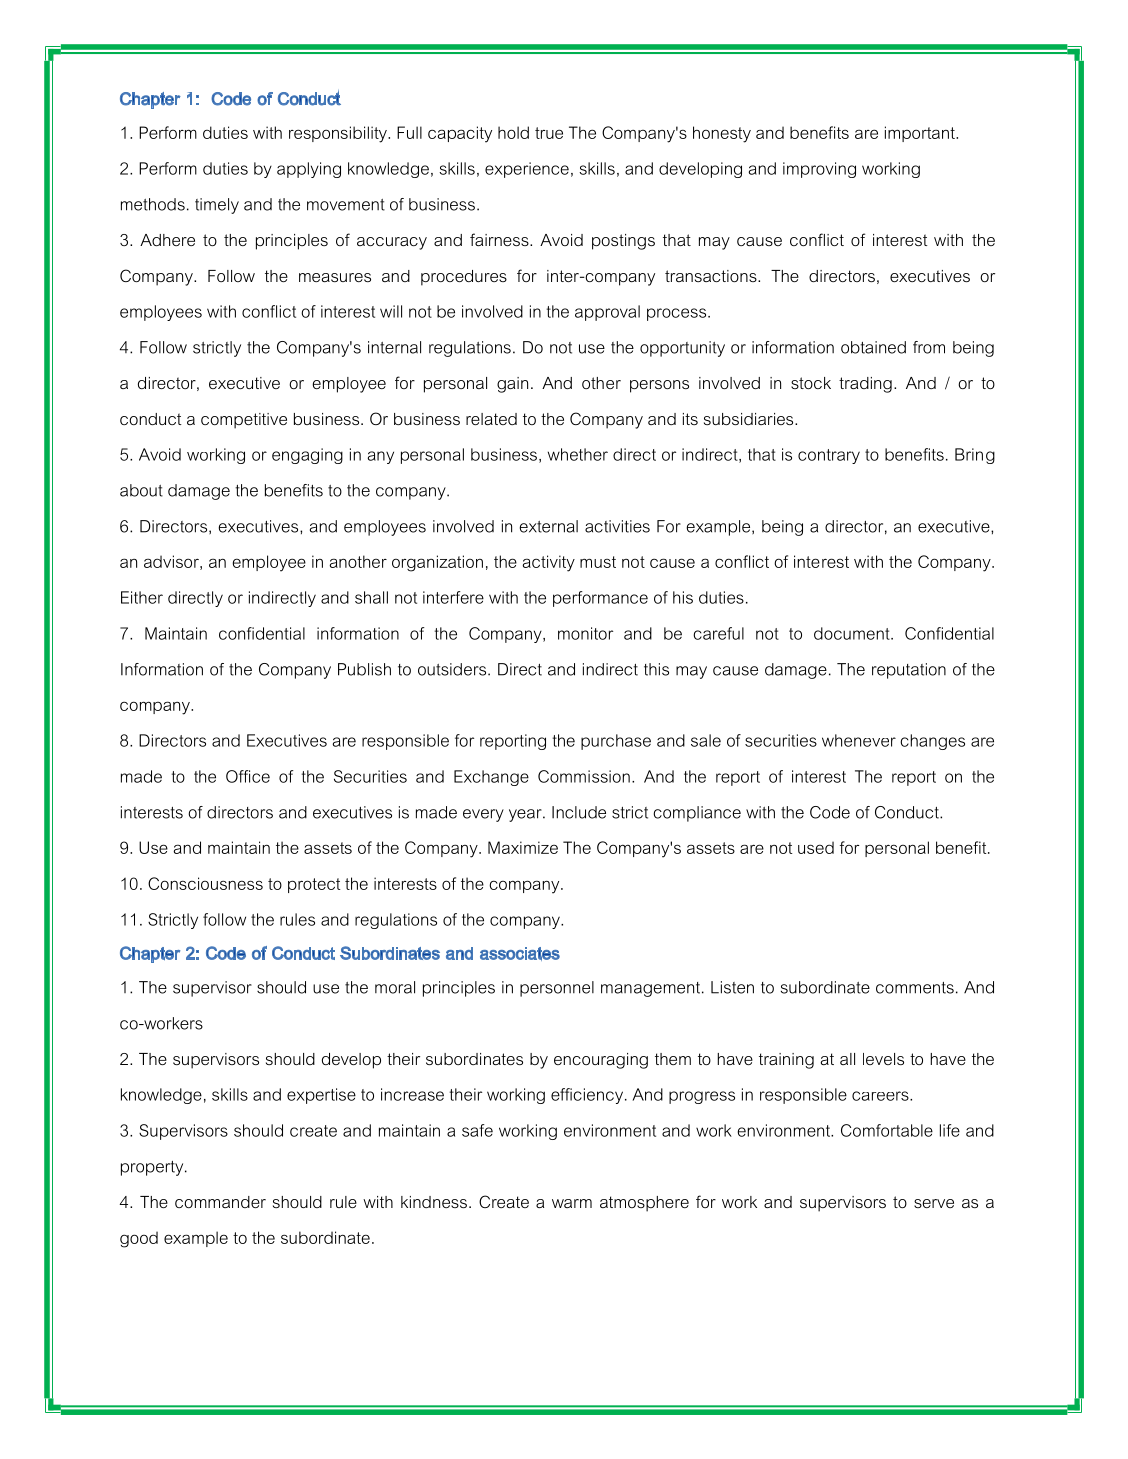 The image size is (1128, 1459). Describe the element at coordinates (527, 170) in the screenshot. I see `experience` at that location.
